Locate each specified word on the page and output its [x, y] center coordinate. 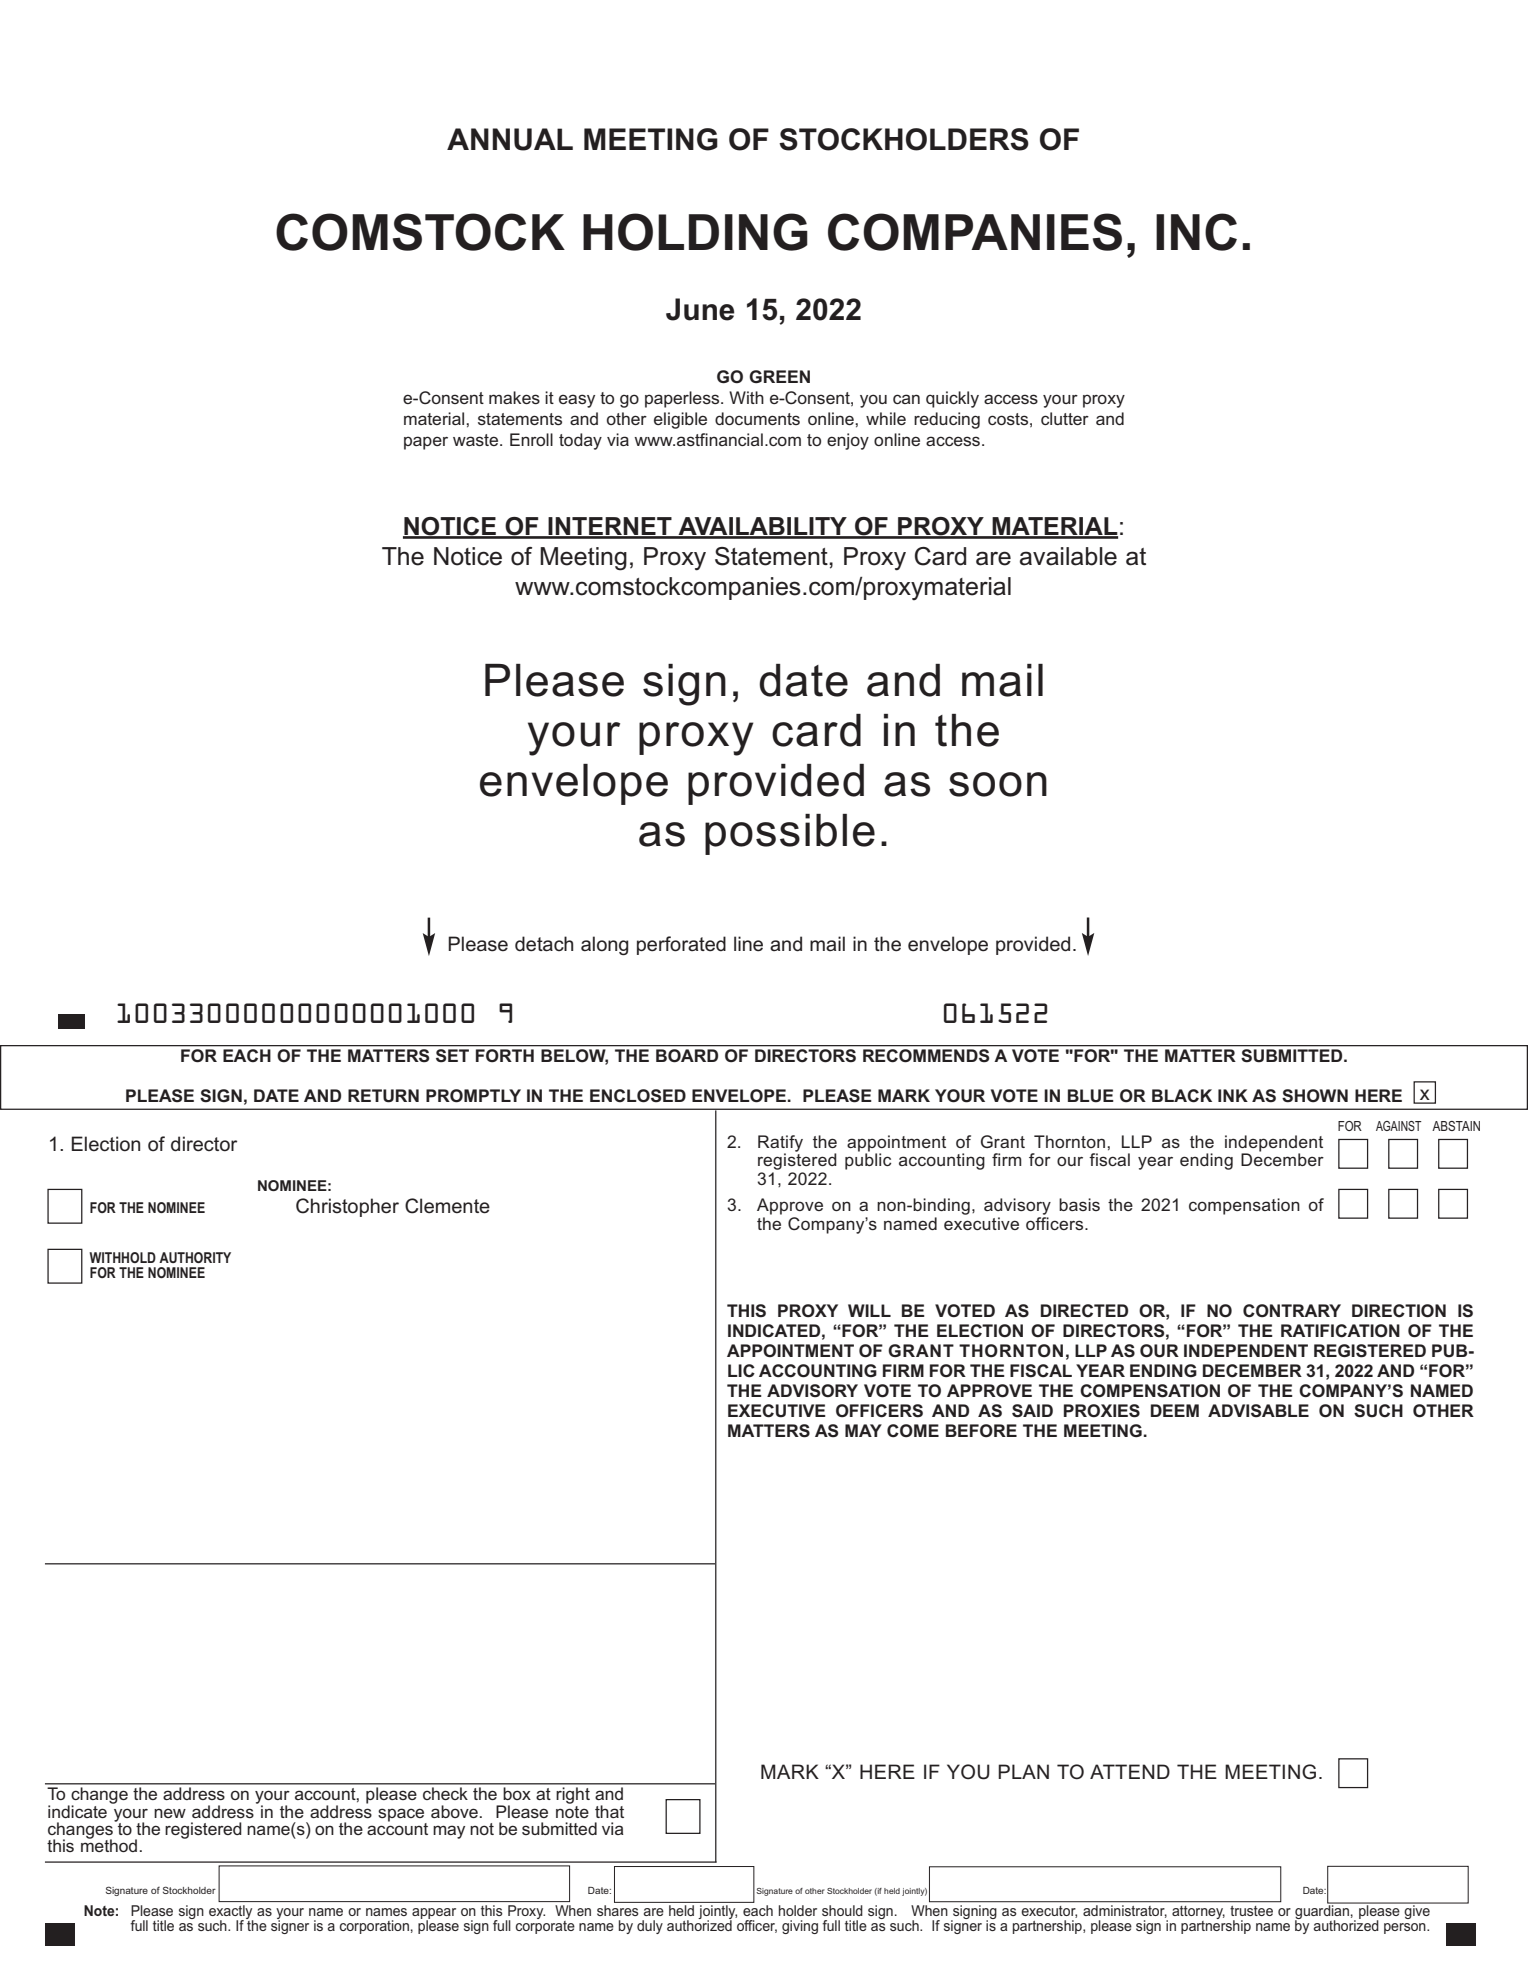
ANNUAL [510, 139]
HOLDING [695, 232]
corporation [374, 1927]
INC [1196, 232]
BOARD [687, 1055]
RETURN [383, 1096]
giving [800, 1927]
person [1406, 1928]
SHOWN [1315, 1096]
